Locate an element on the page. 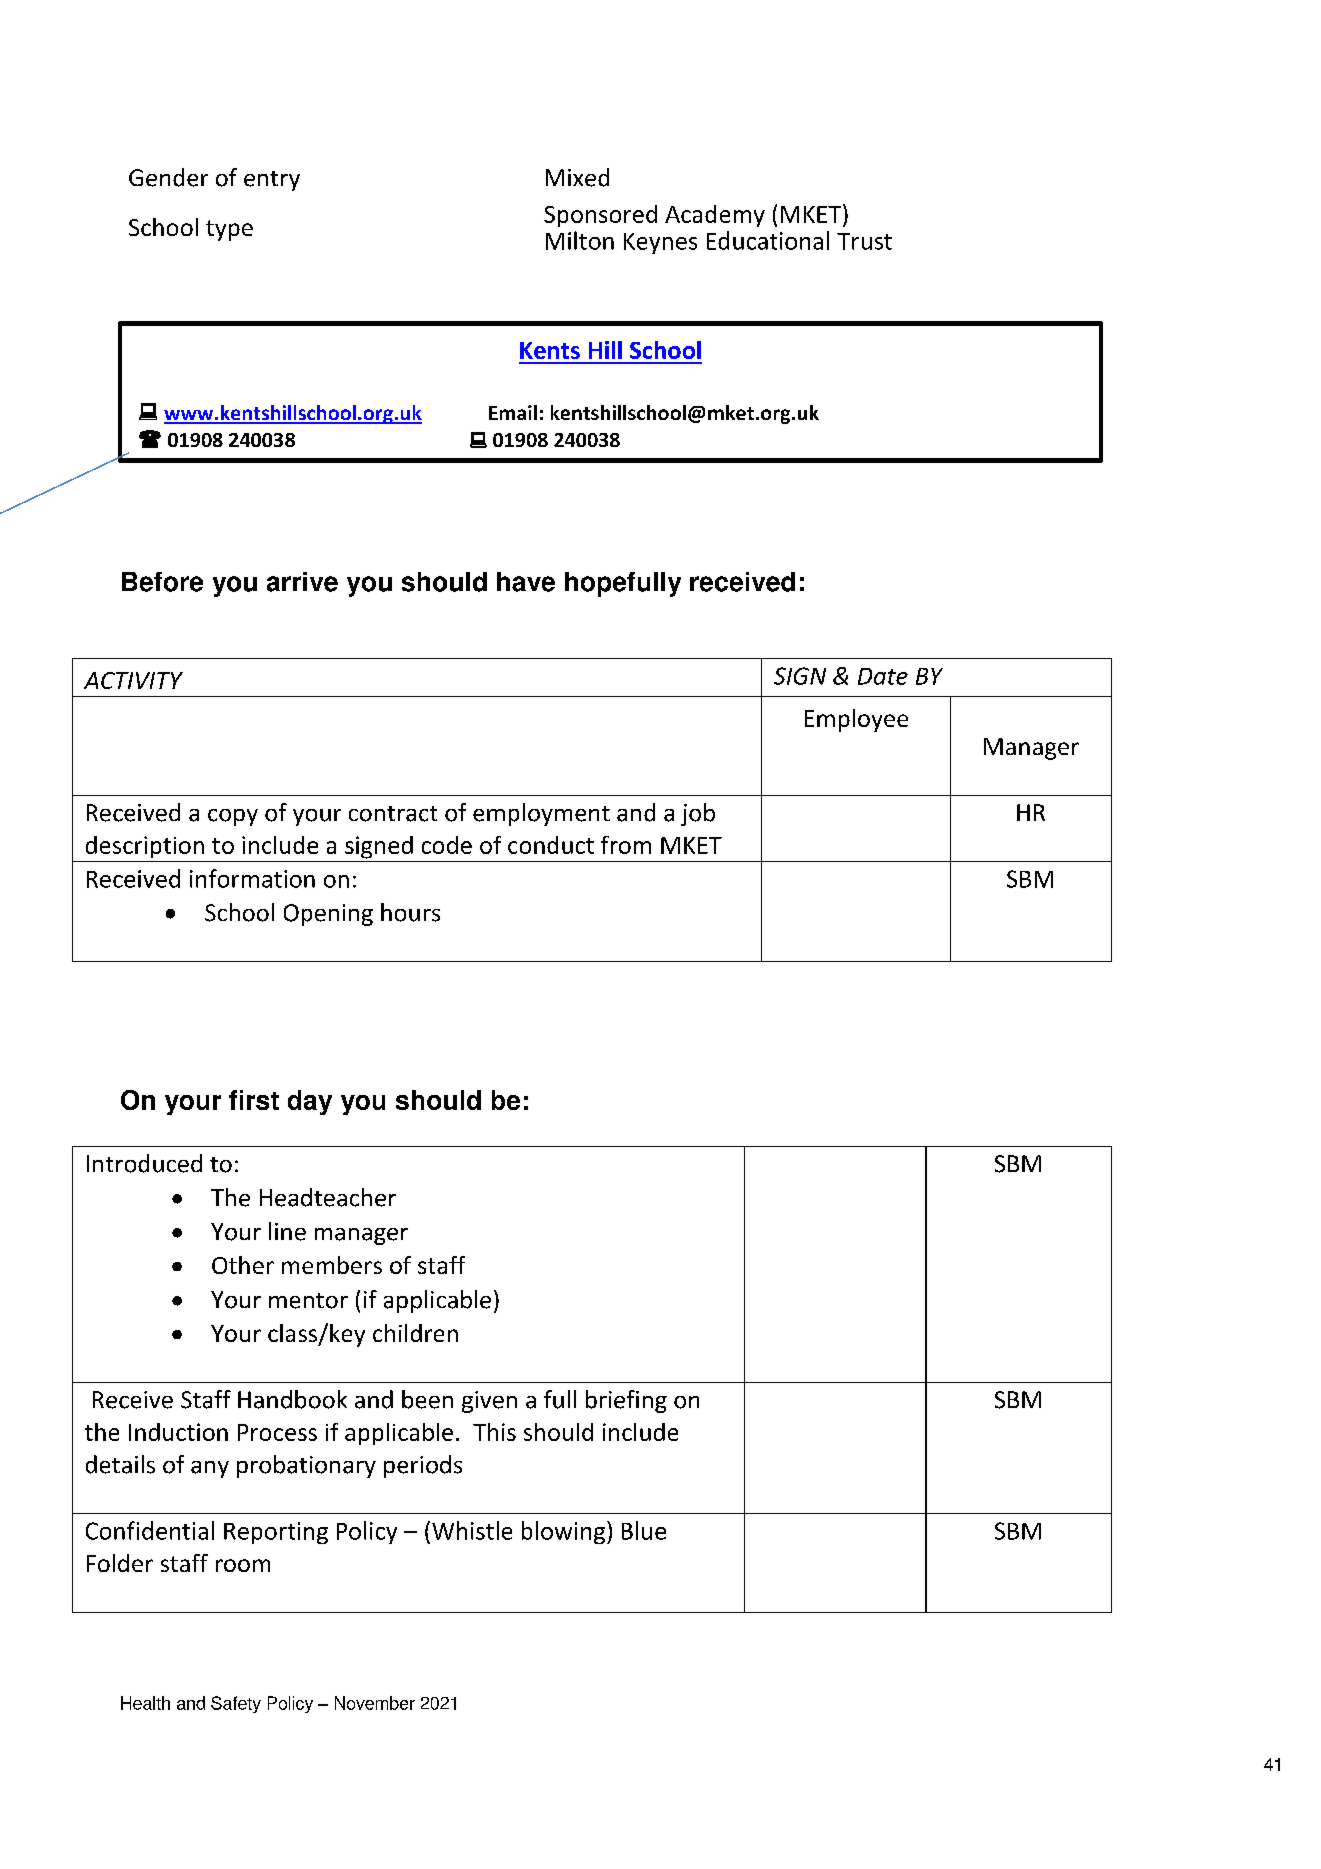  Milton is located at coordinates (580, 240).
